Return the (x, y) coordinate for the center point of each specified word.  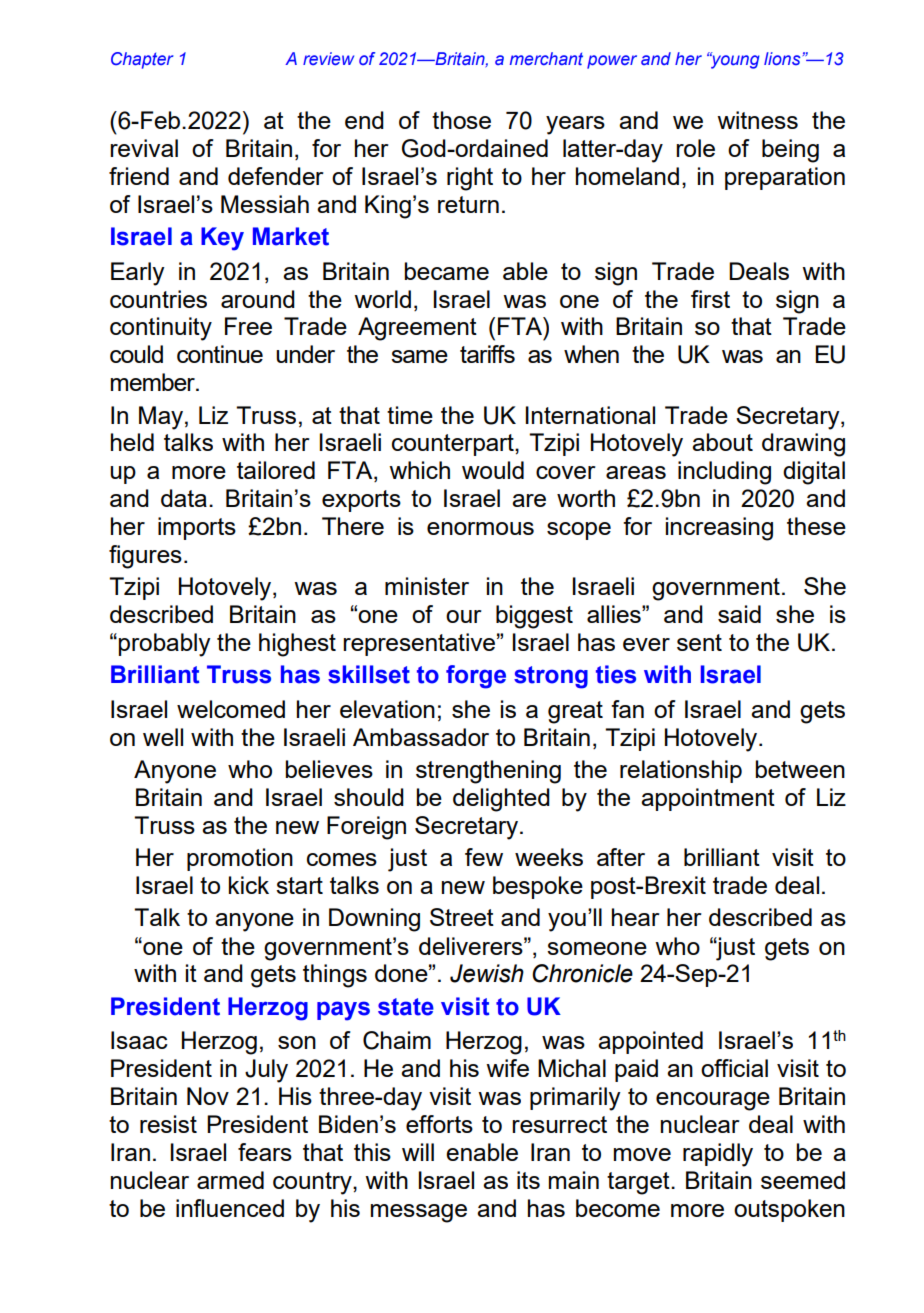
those (461, 120)
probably (165, 645)
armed (230, 1180)
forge (476, 677)
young (735, 61)
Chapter (142, 60)
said (739, 614)
